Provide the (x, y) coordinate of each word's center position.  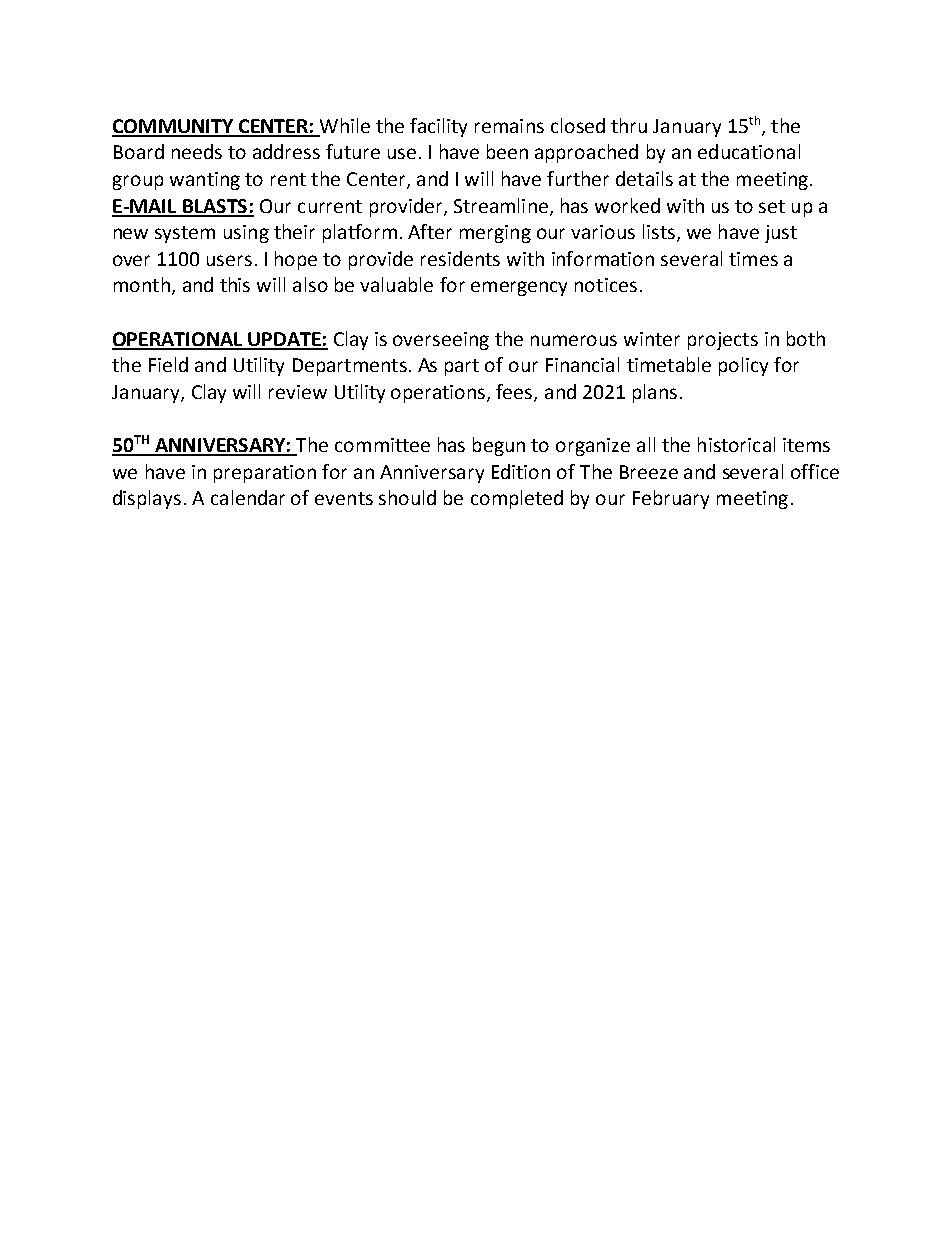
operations (439, 394)
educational (749, 151)
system (185, 234)
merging (495, 234)
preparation (265, 474)
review (298, 392)
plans (655, 393)
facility (438, 127)
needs (197, 151)
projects (723, 341)
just (781, 234)
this (235, 284)
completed (517, 499)
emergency (519, 288)
